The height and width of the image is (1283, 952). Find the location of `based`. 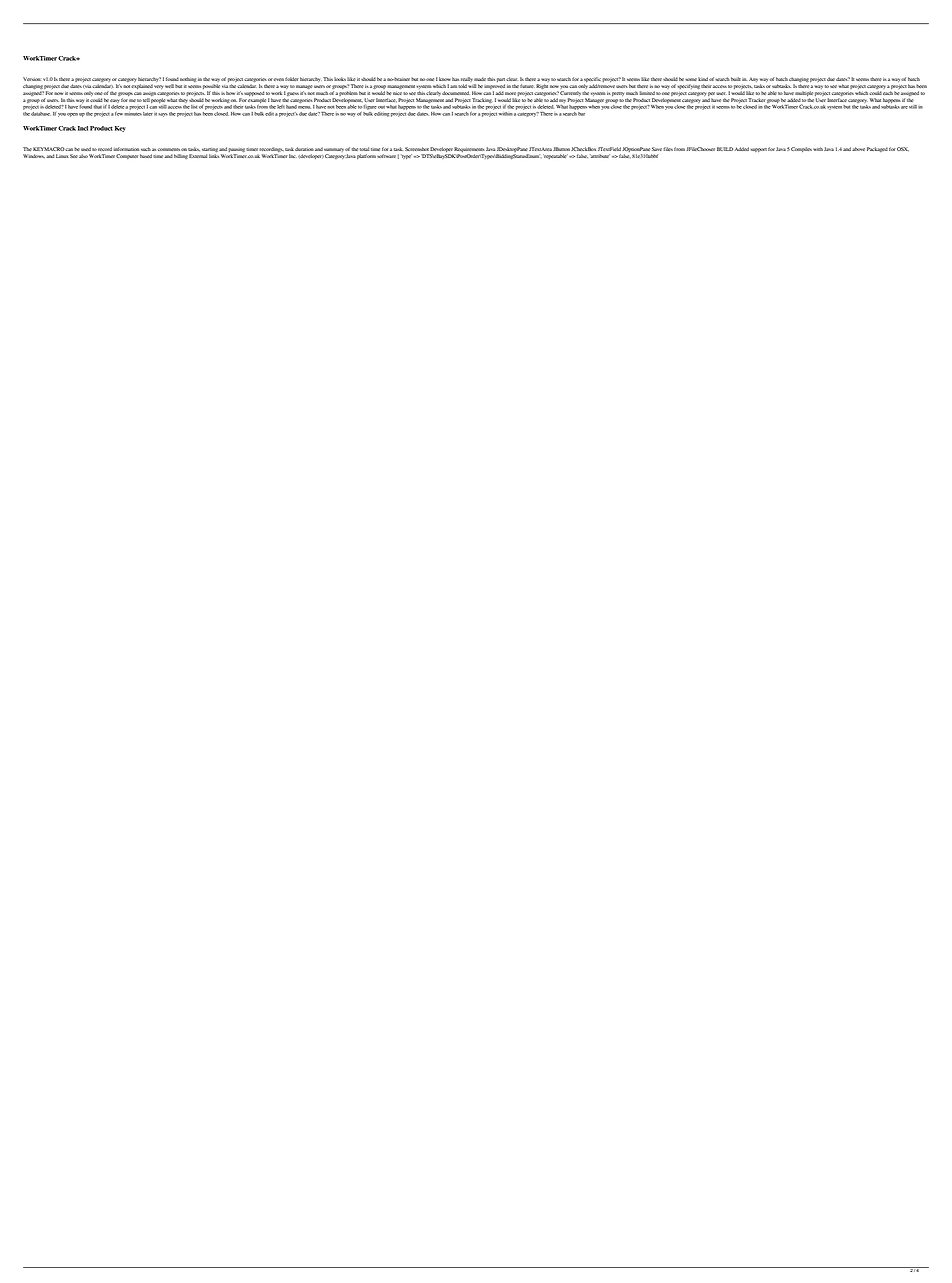

based is located at coordinates (146, 156).
